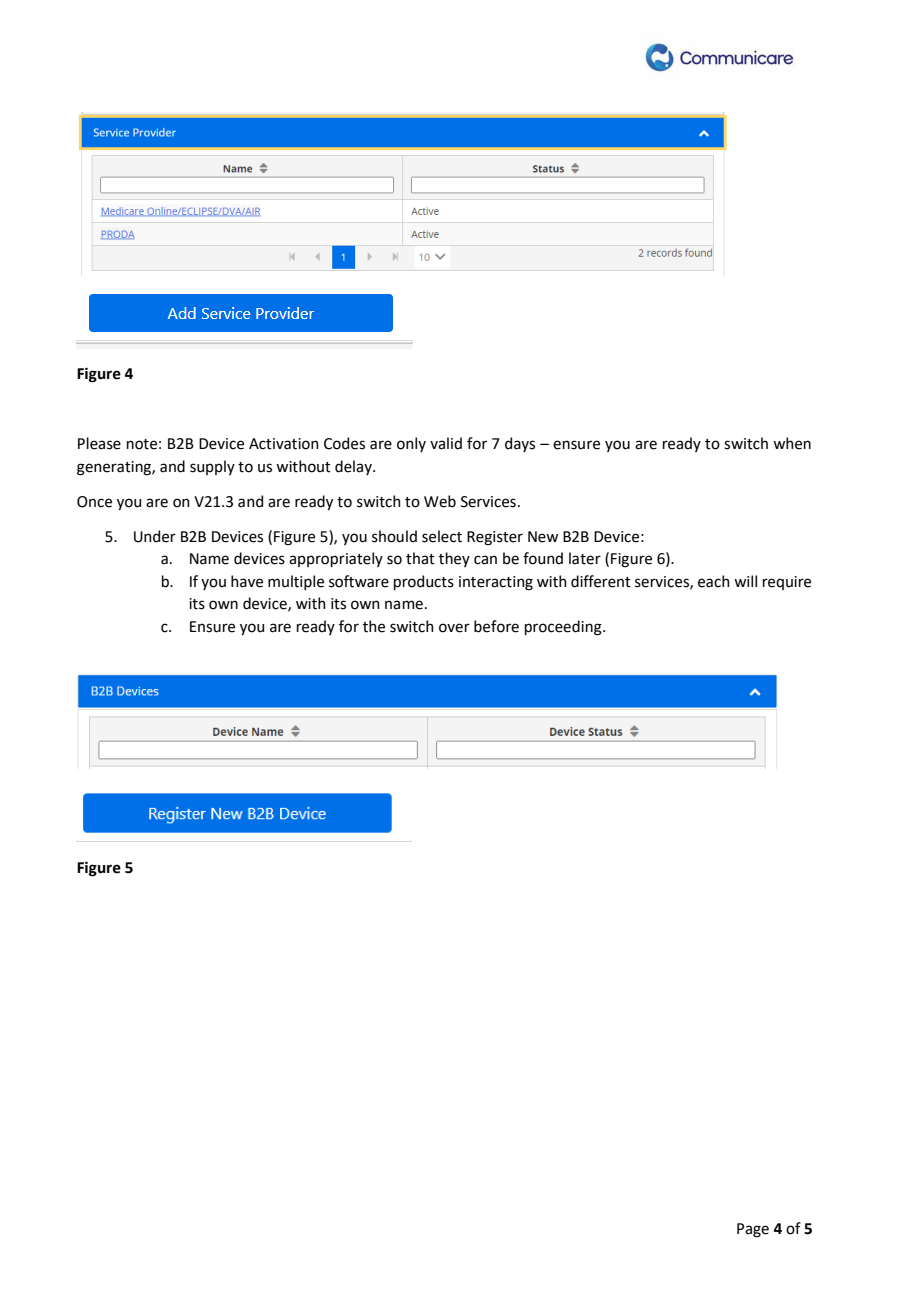 Image resolution: width=924 pixels, height=1308 pixels. Describe the element at coordinates (787, 583) in the image. I see `require` at that location.
